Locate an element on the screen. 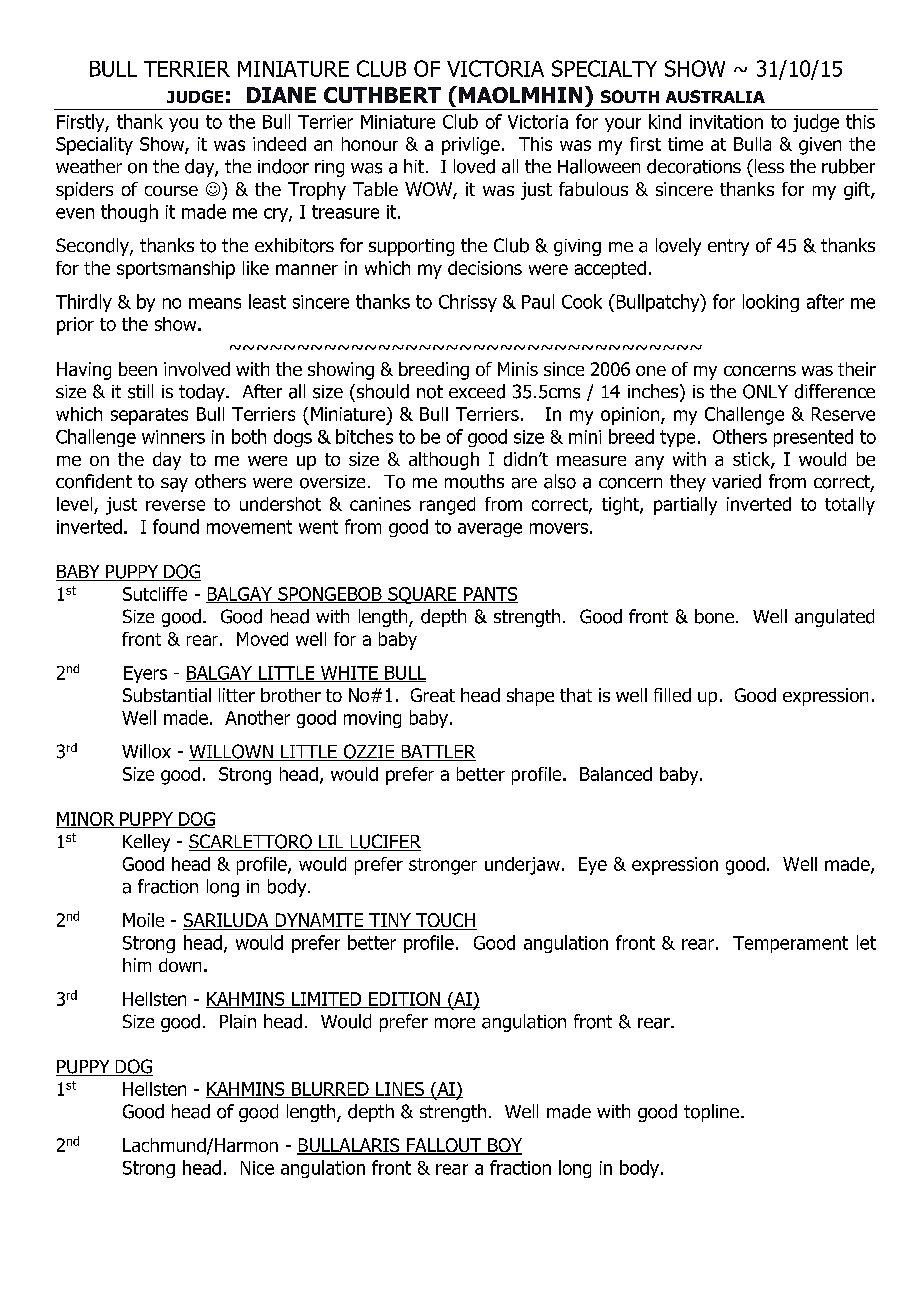  Speciality is located at coordinates (94, 146).
